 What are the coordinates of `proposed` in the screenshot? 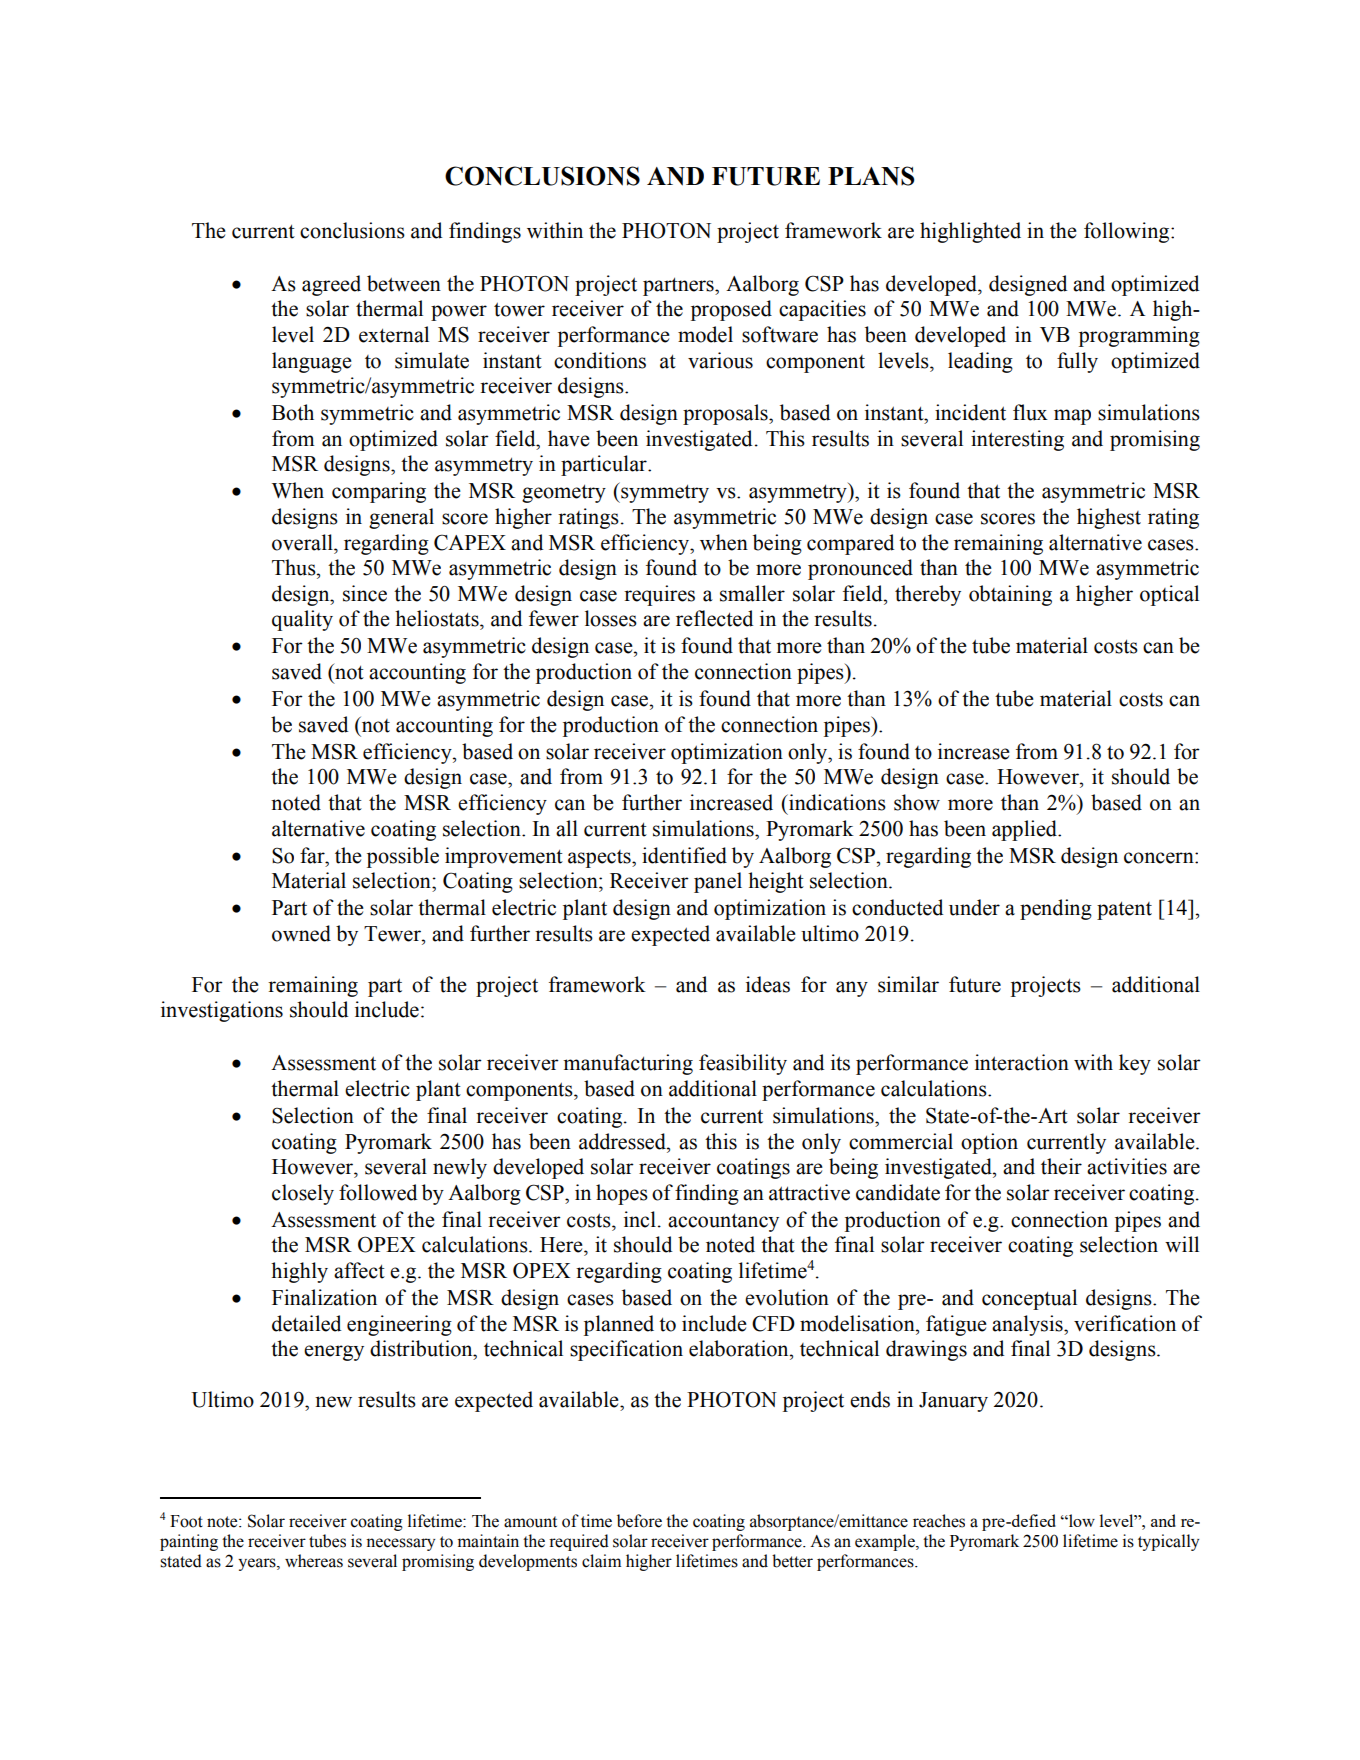 It's located at (731, 310).
